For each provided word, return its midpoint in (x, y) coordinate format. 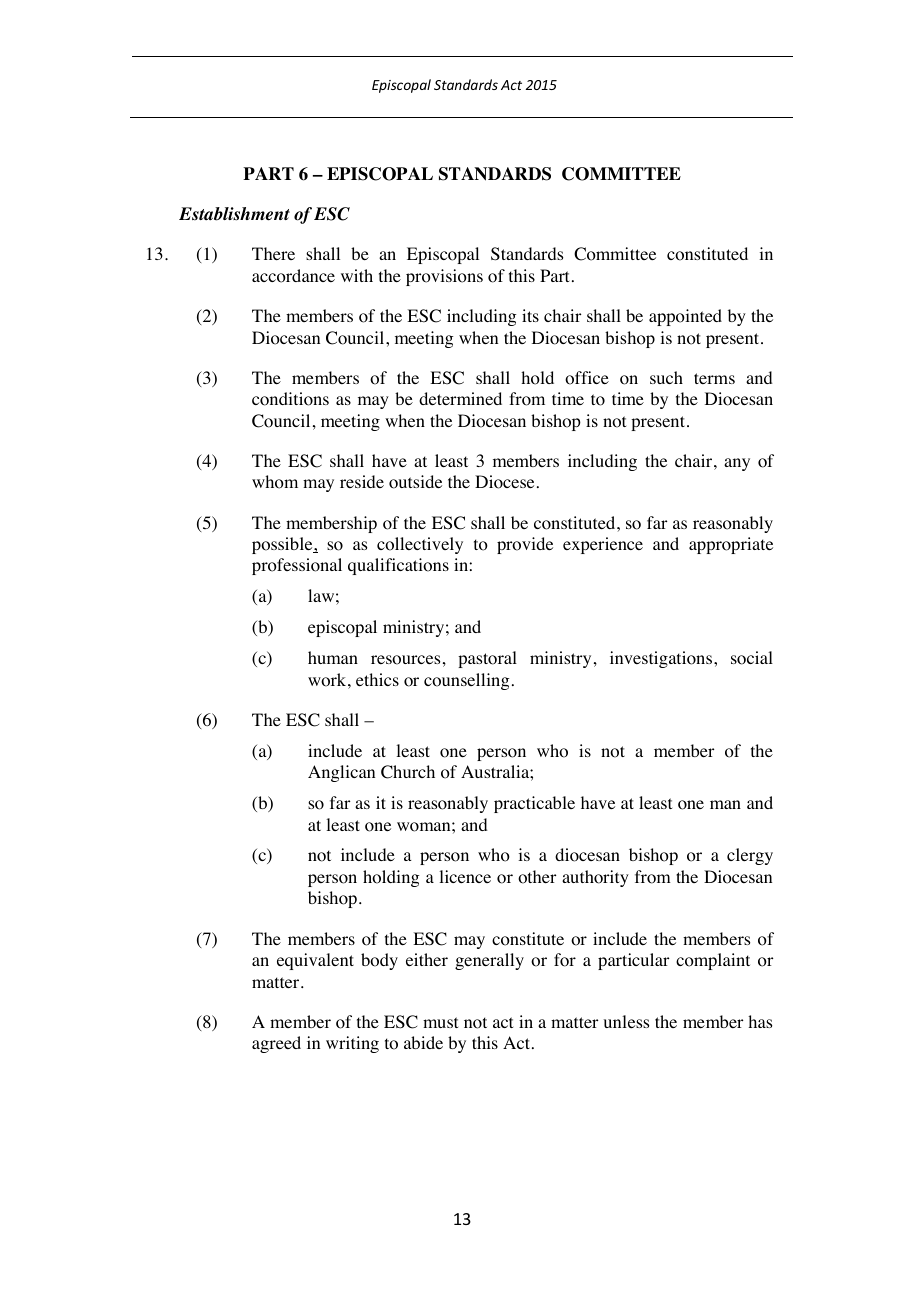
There (273, 253)
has (760, 1021)
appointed (685, 317)
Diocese (504, 482)
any (737, 464)
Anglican (341, 773)
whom (275, 482)
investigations (661, 659)
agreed (276, 1044)
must (440, 1022)
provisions (444, 277)
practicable (534, 804)
